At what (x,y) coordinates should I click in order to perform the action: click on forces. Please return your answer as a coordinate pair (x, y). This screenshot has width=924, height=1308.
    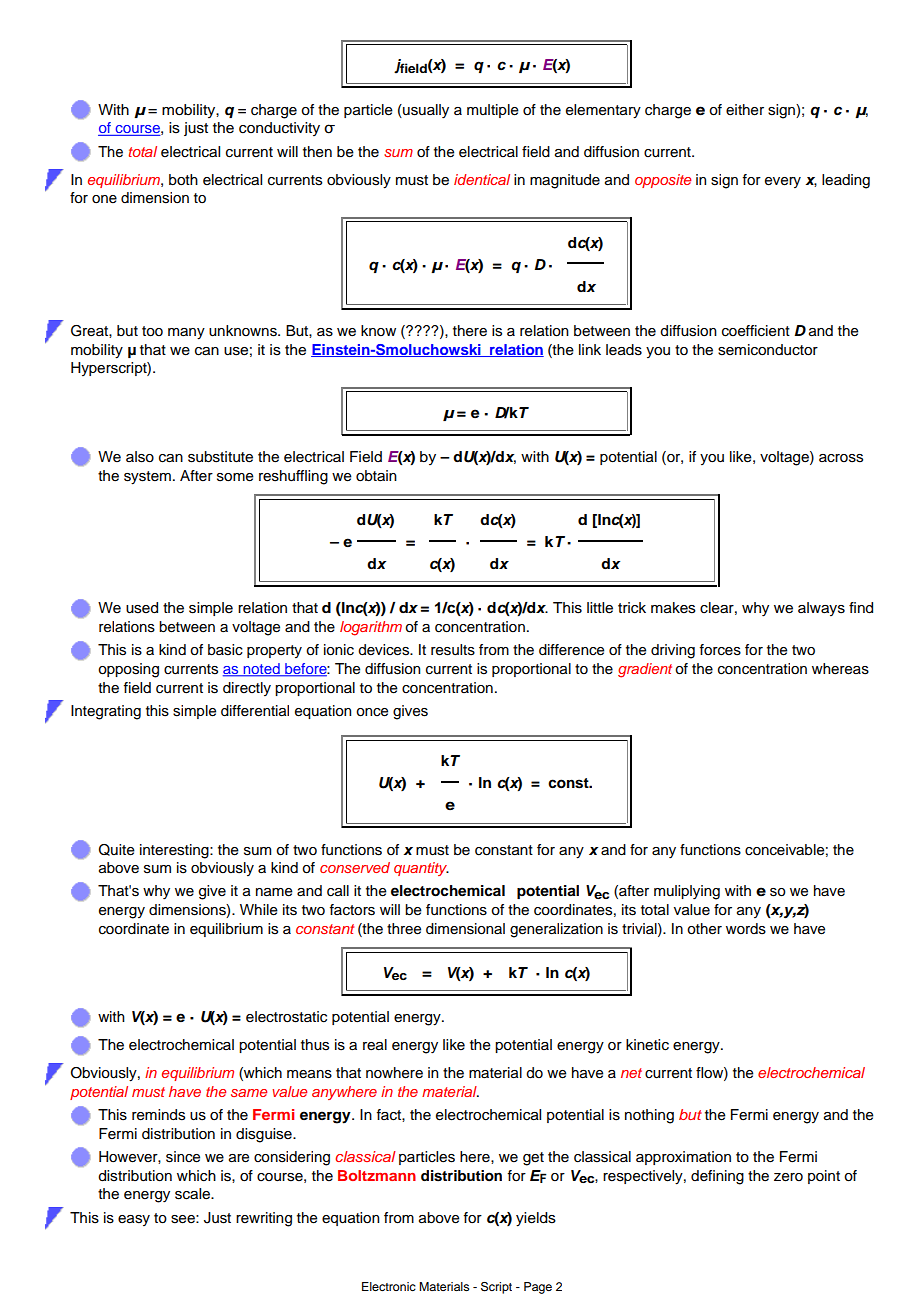
    Looking at the image, I should click on (720, 650).
